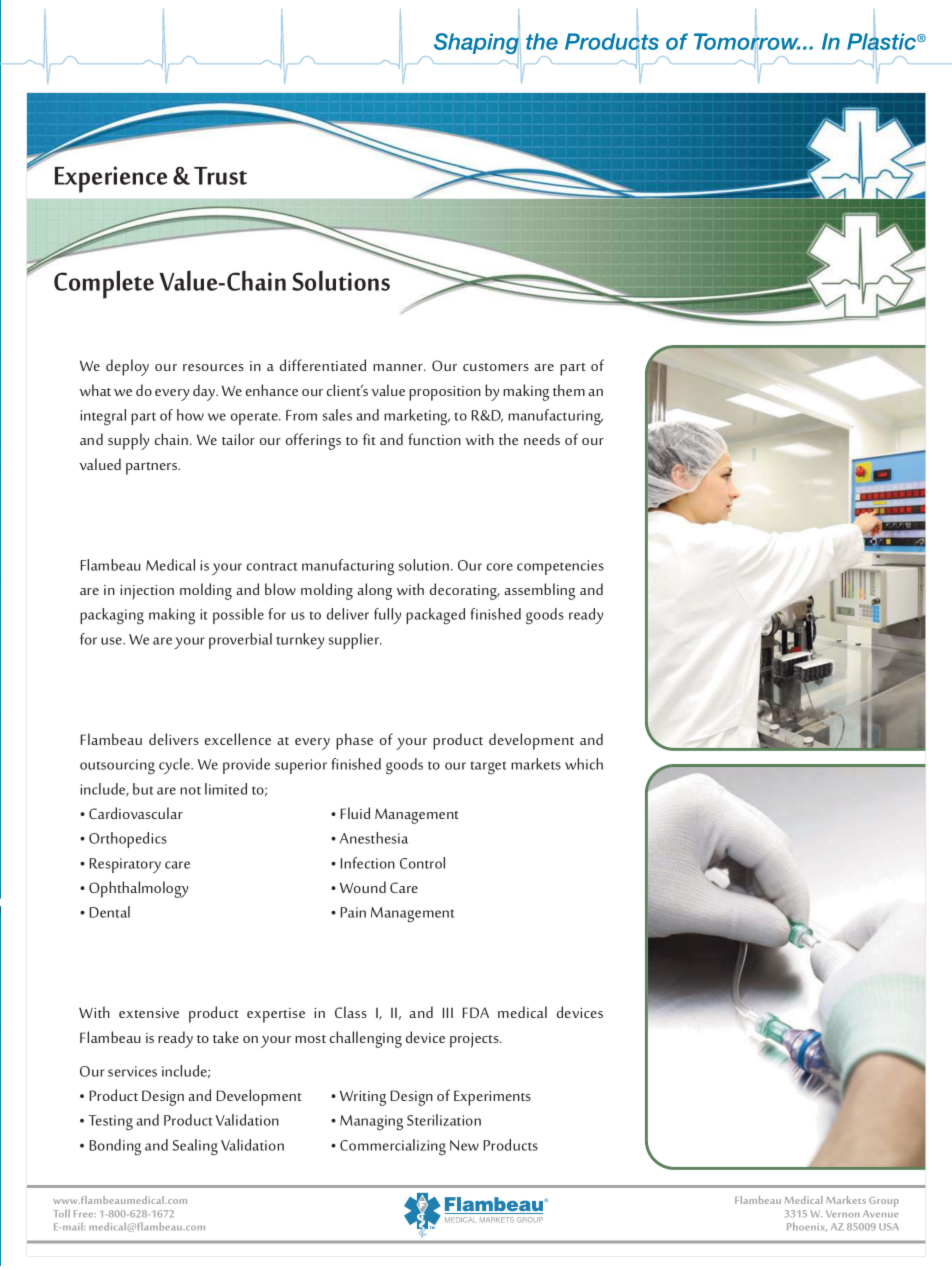 The height and width of the image is (1270, 952). I want to click on leading, so click(475, 262).
